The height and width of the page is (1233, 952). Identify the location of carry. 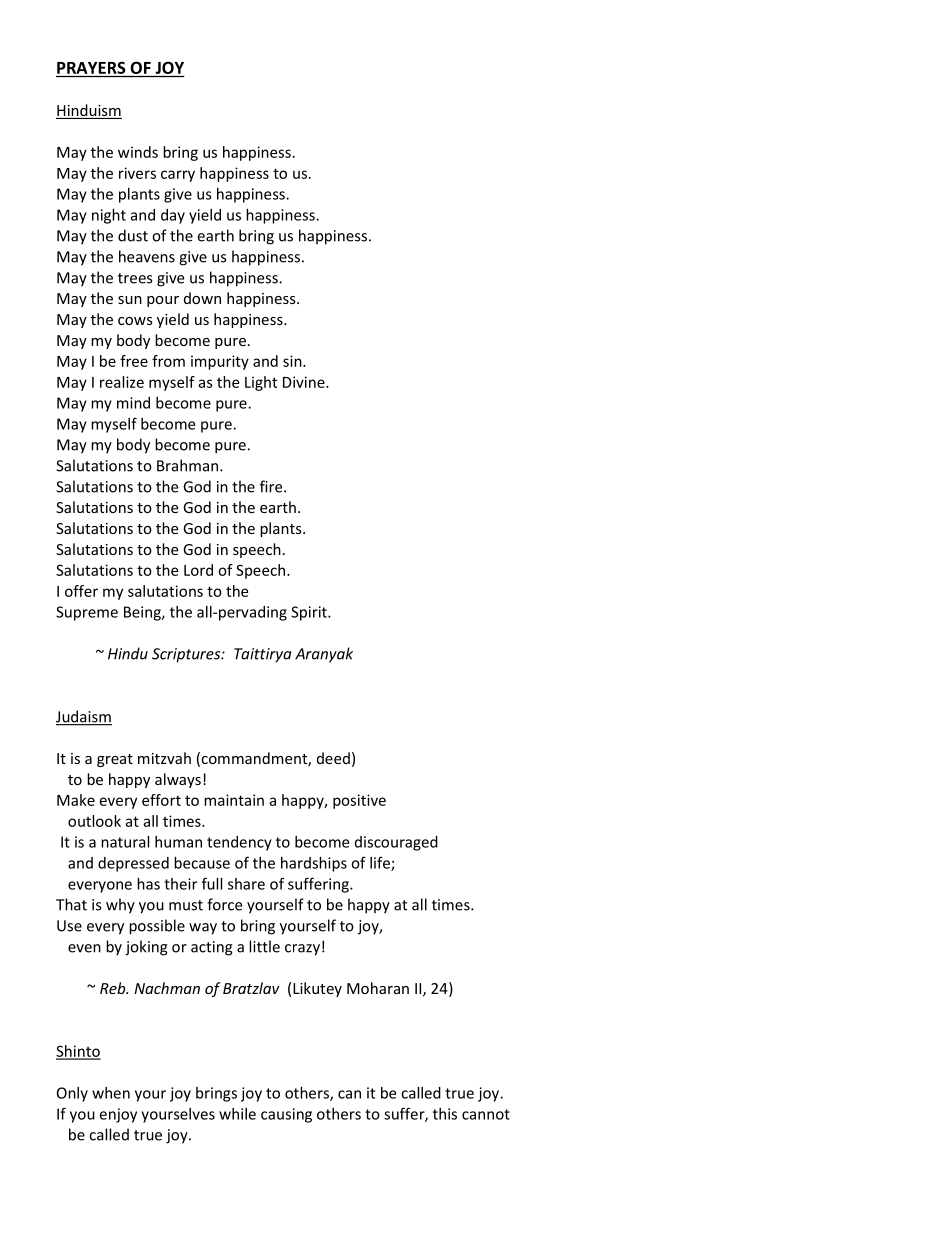
(178, 176).
